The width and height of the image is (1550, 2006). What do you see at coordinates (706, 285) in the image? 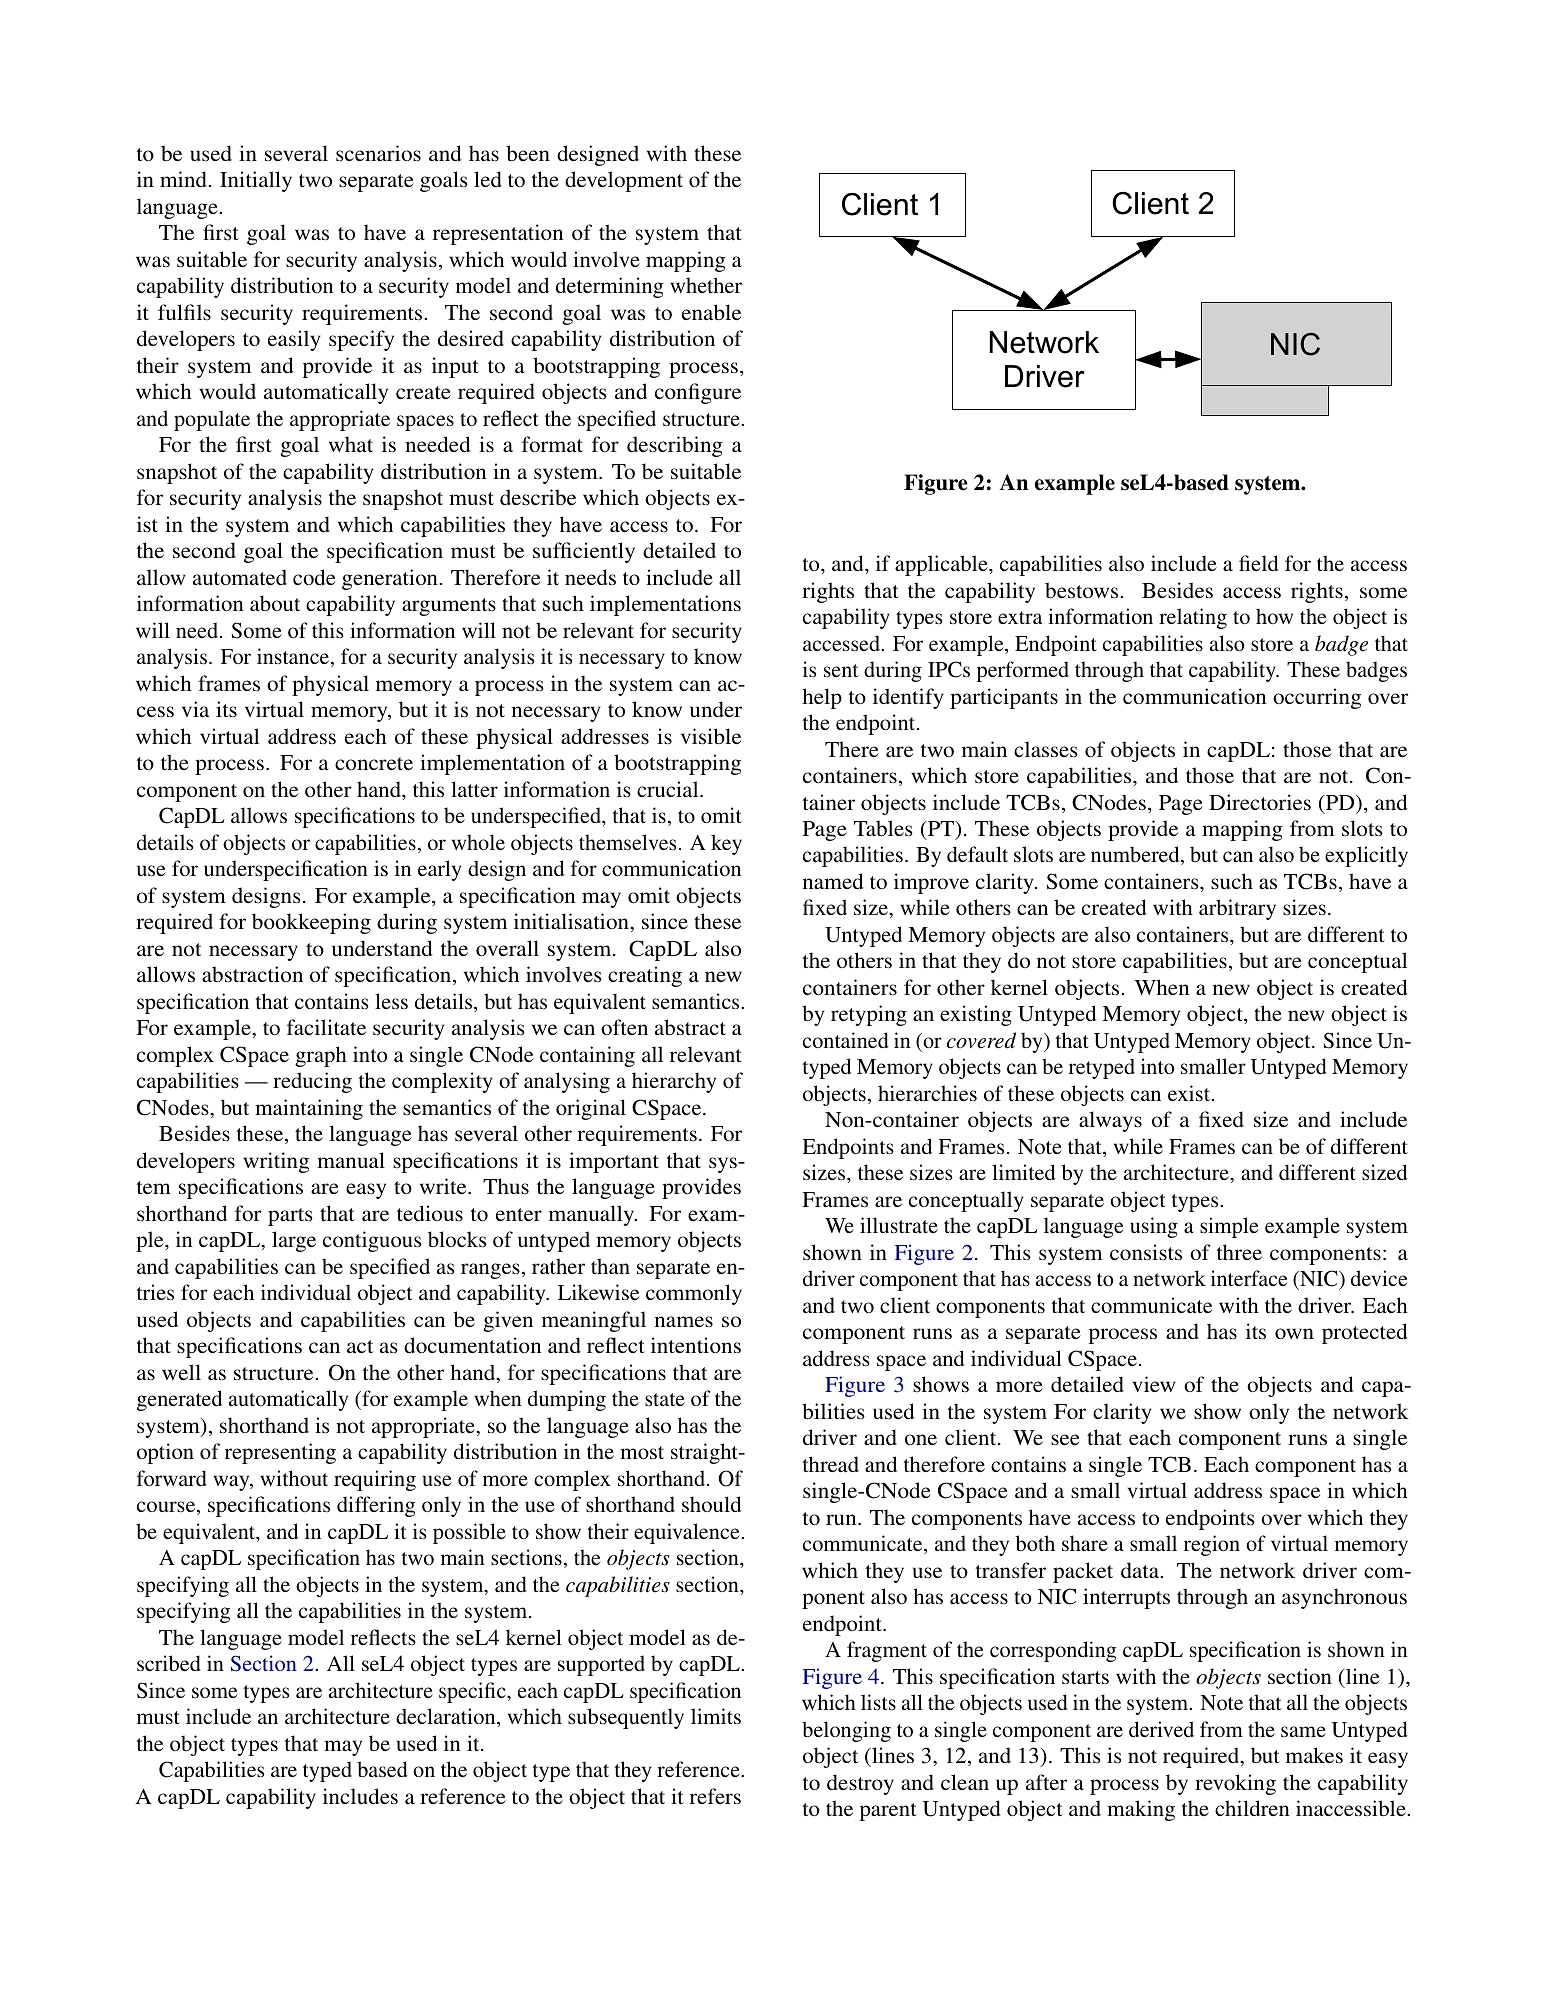
I see `whether` at bounding box center [706, 285].
